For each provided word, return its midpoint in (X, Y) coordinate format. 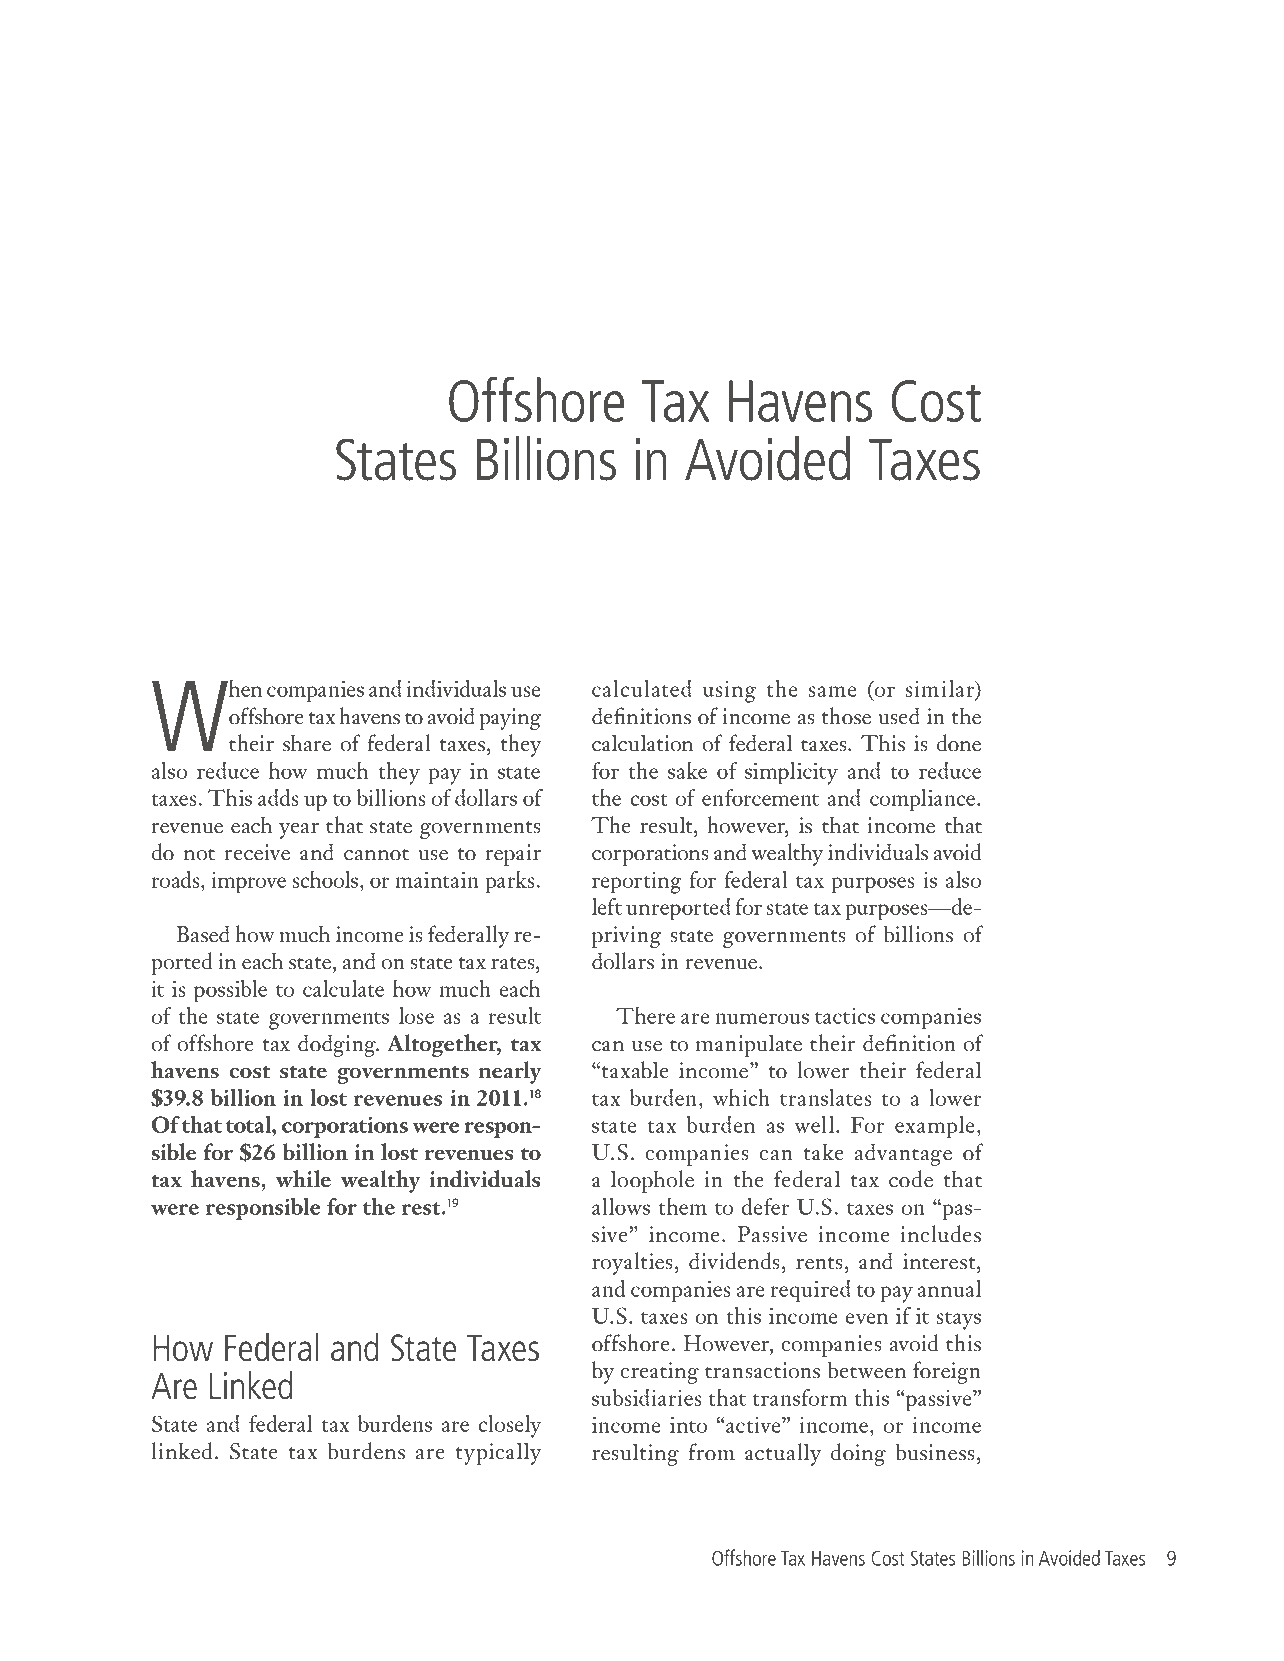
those (846, 716)
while (303, 1179)
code (911, 1179)
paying (510, 719)
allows (621, 1206)
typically (499, 1453)
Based (203, 934)
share (307, 743)
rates (514, 963)
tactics (845, 1016)
